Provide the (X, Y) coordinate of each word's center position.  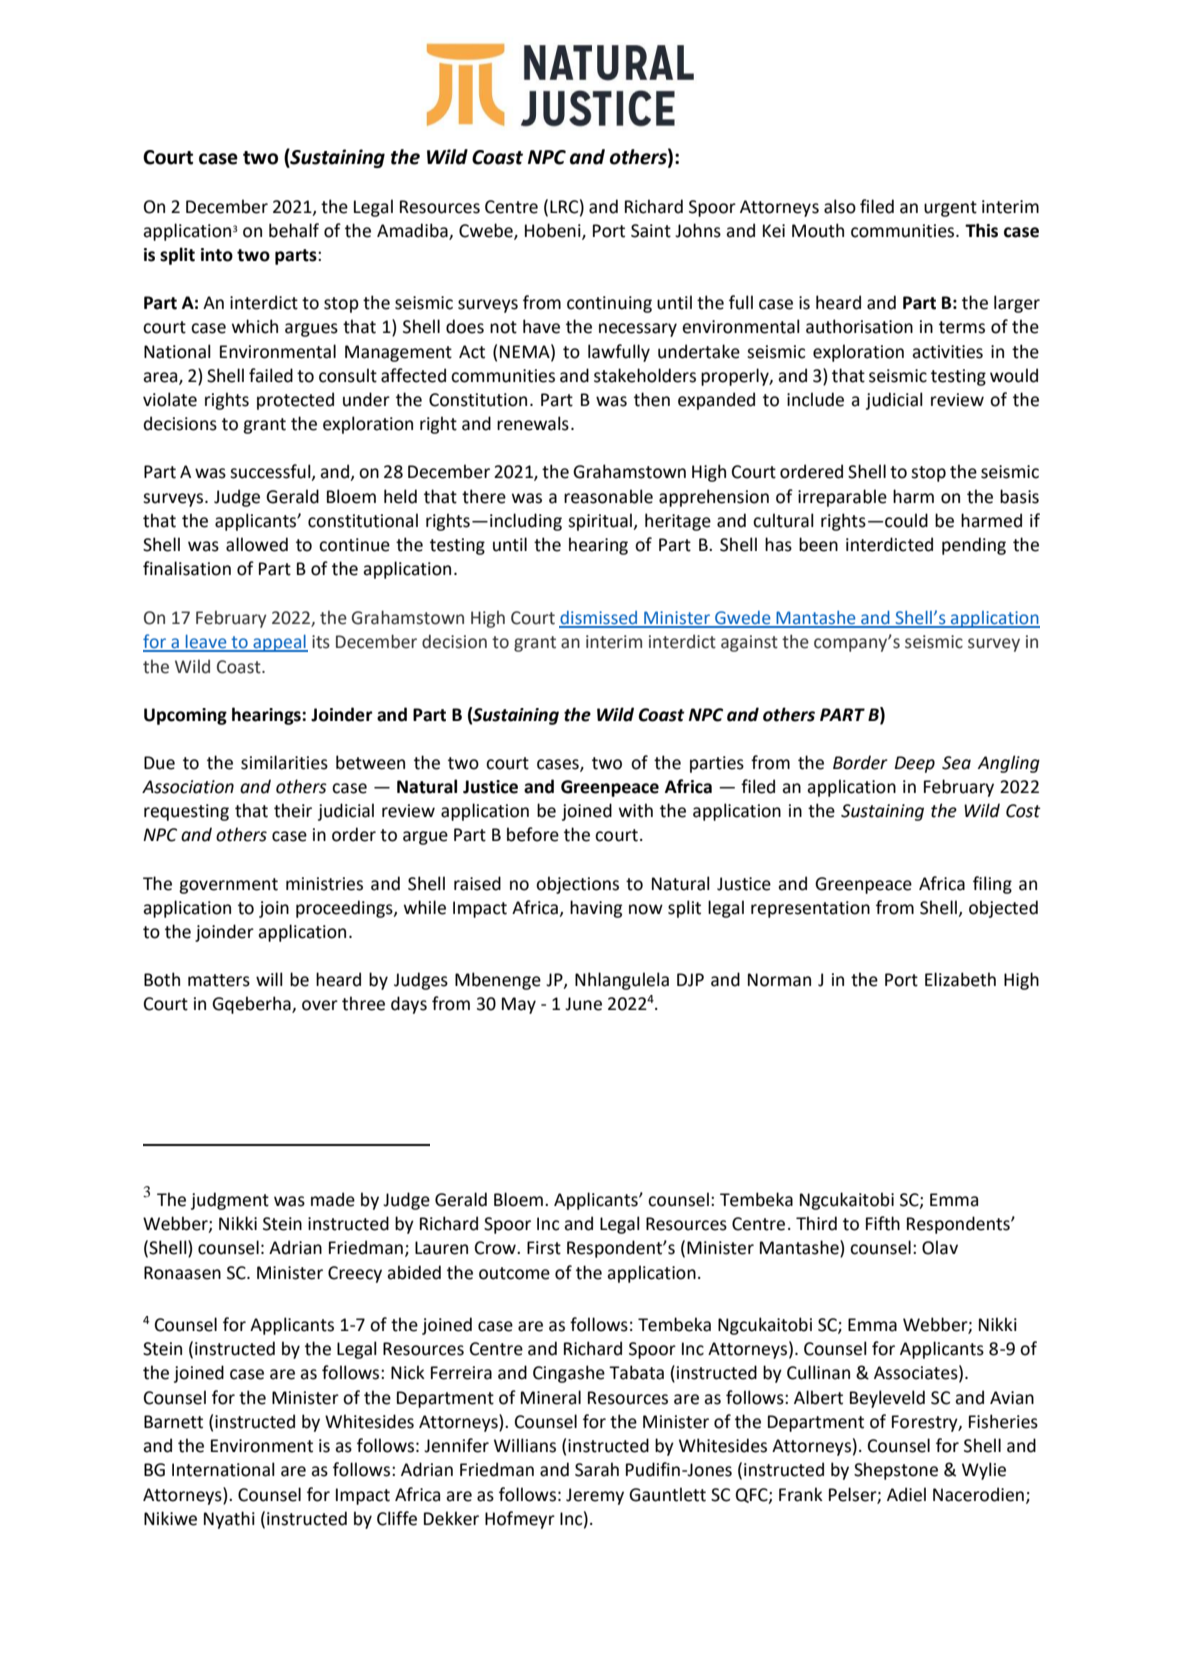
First (544, 1248)
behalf (294, 230)
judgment (230, 1201)
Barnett (173, 1422)
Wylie (984, 1471)
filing (992, 885)
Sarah (597, 1469)
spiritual (601, 522)
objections (577, 885)
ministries (324, 884)
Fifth (883, 1223)
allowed (257, 544)
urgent (950, 209)
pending (974, 546)
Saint (651, 231)
